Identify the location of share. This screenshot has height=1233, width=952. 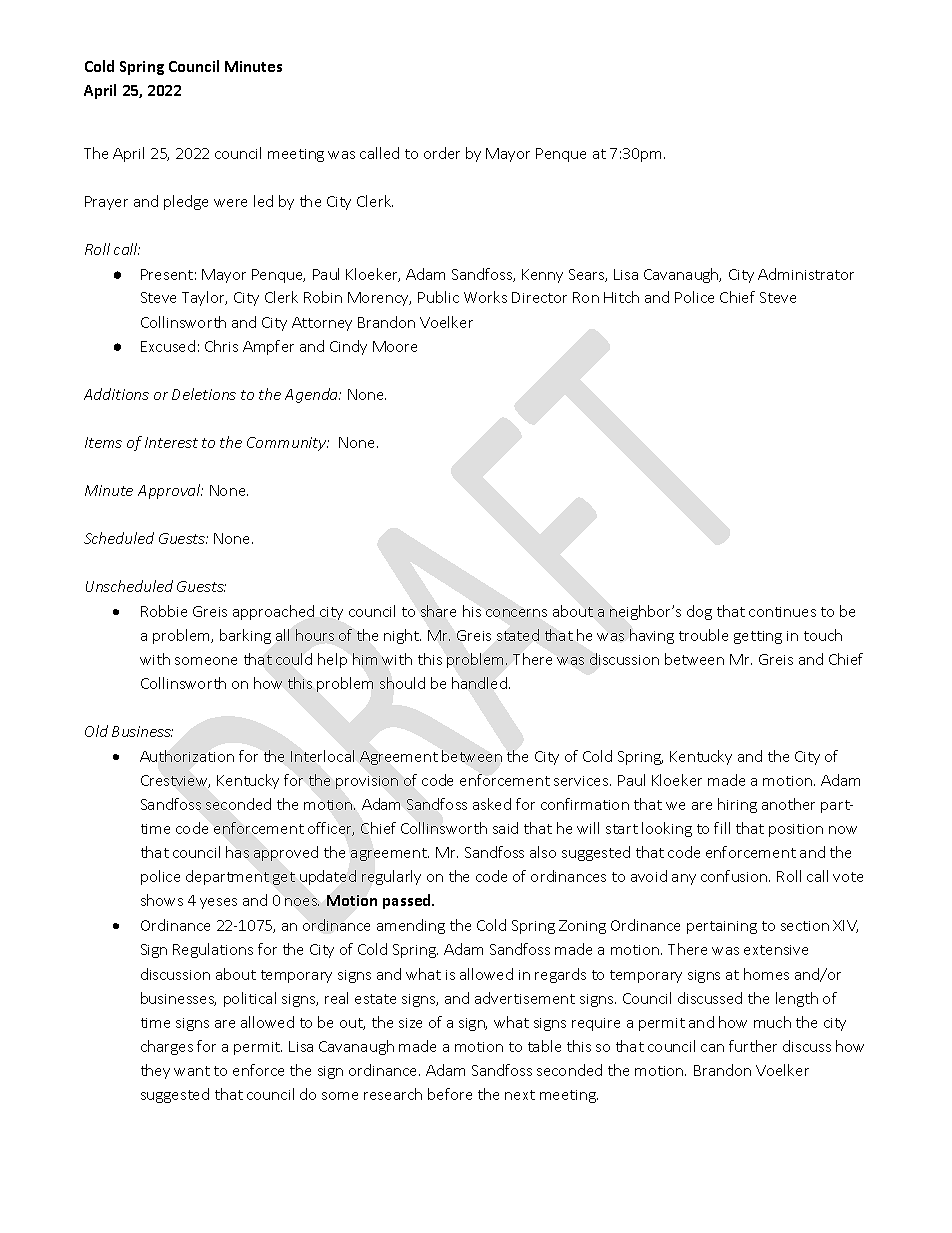
(438, 611).
